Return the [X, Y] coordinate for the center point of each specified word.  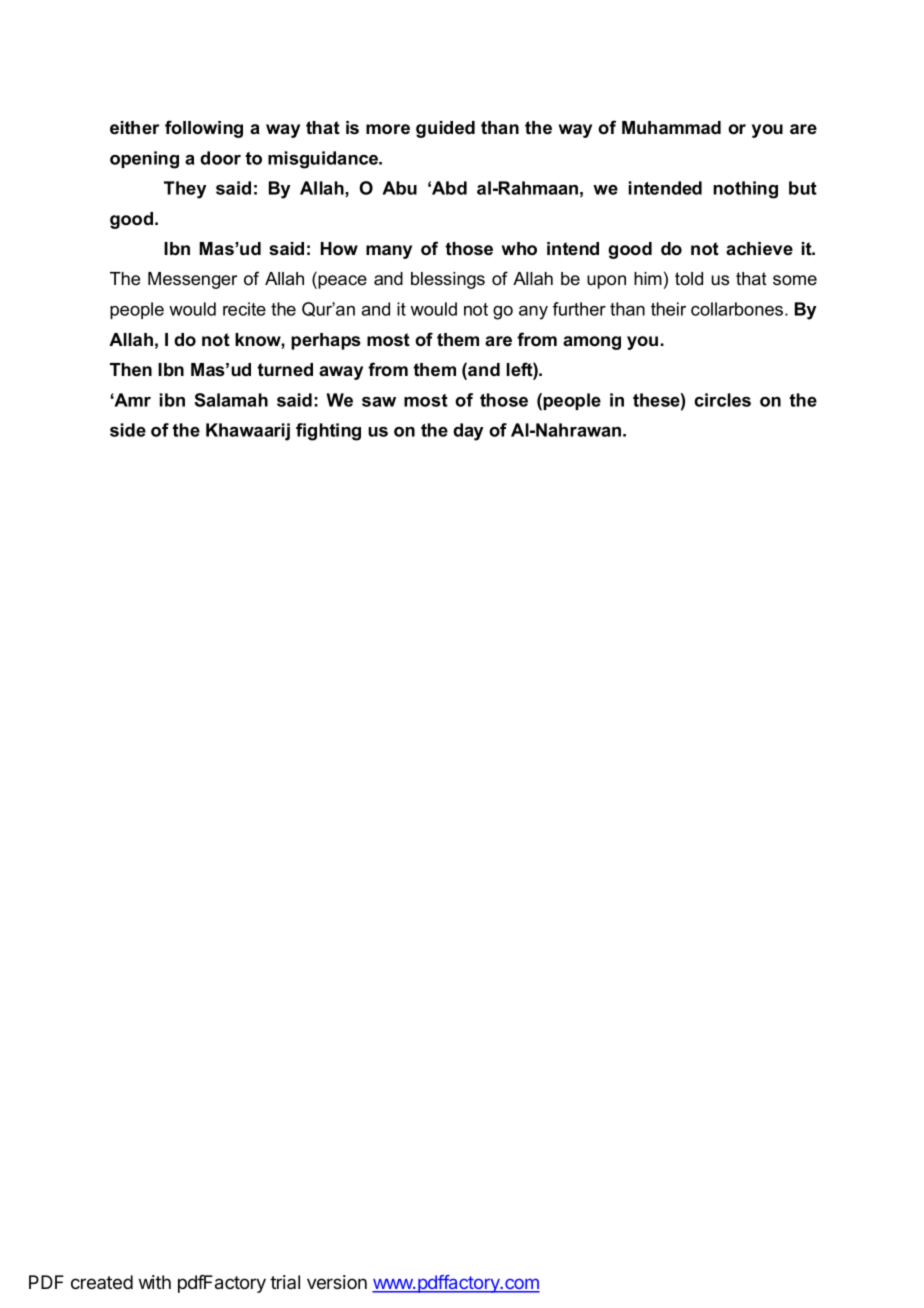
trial [285, 1282]
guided [445, 129]
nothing [745, 190]
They [185, 190]
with [155, 1282]
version [337, 1282]
